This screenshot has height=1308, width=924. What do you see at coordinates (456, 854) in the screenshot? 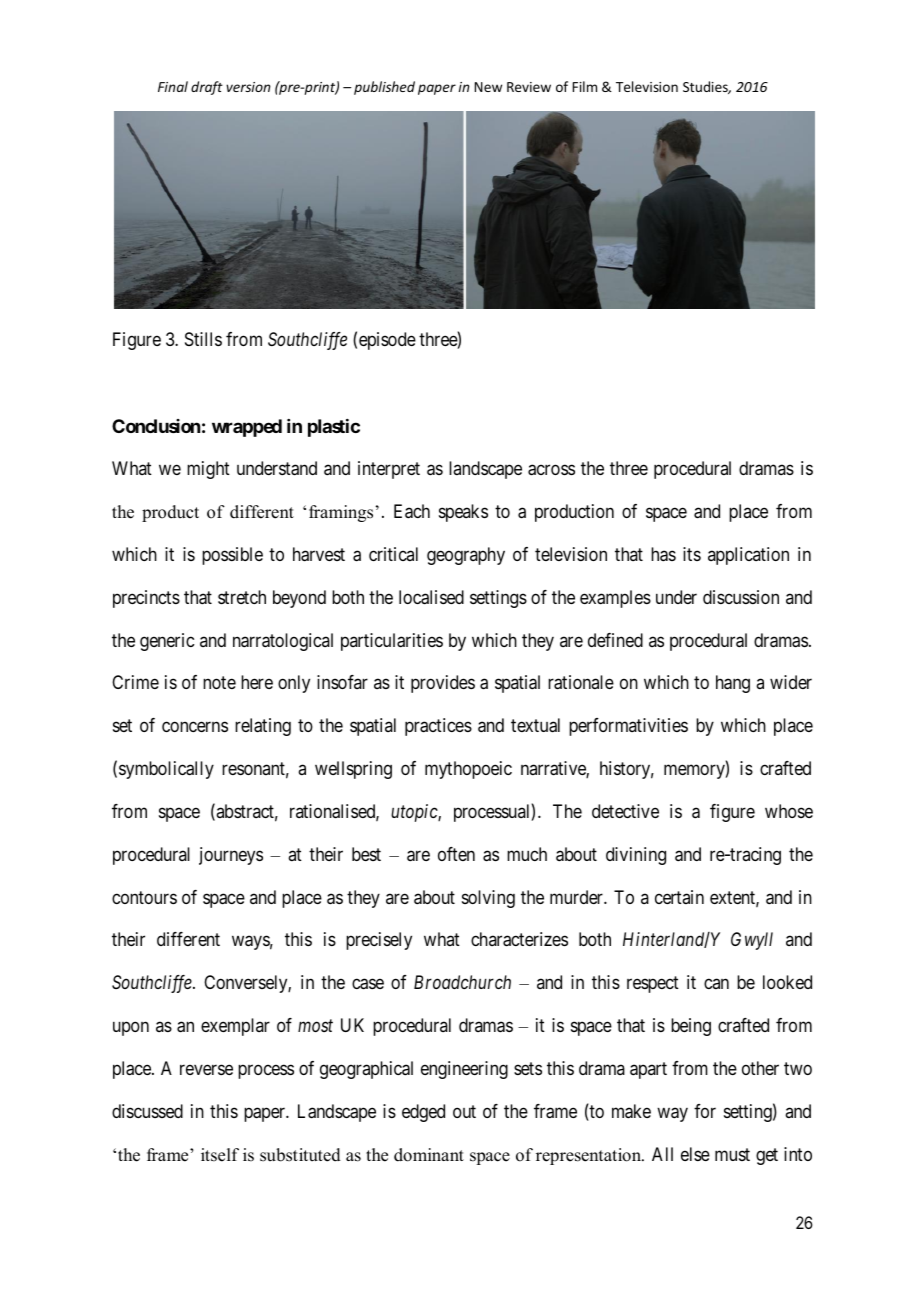
I see `often` at bounding box center [456, 854].
